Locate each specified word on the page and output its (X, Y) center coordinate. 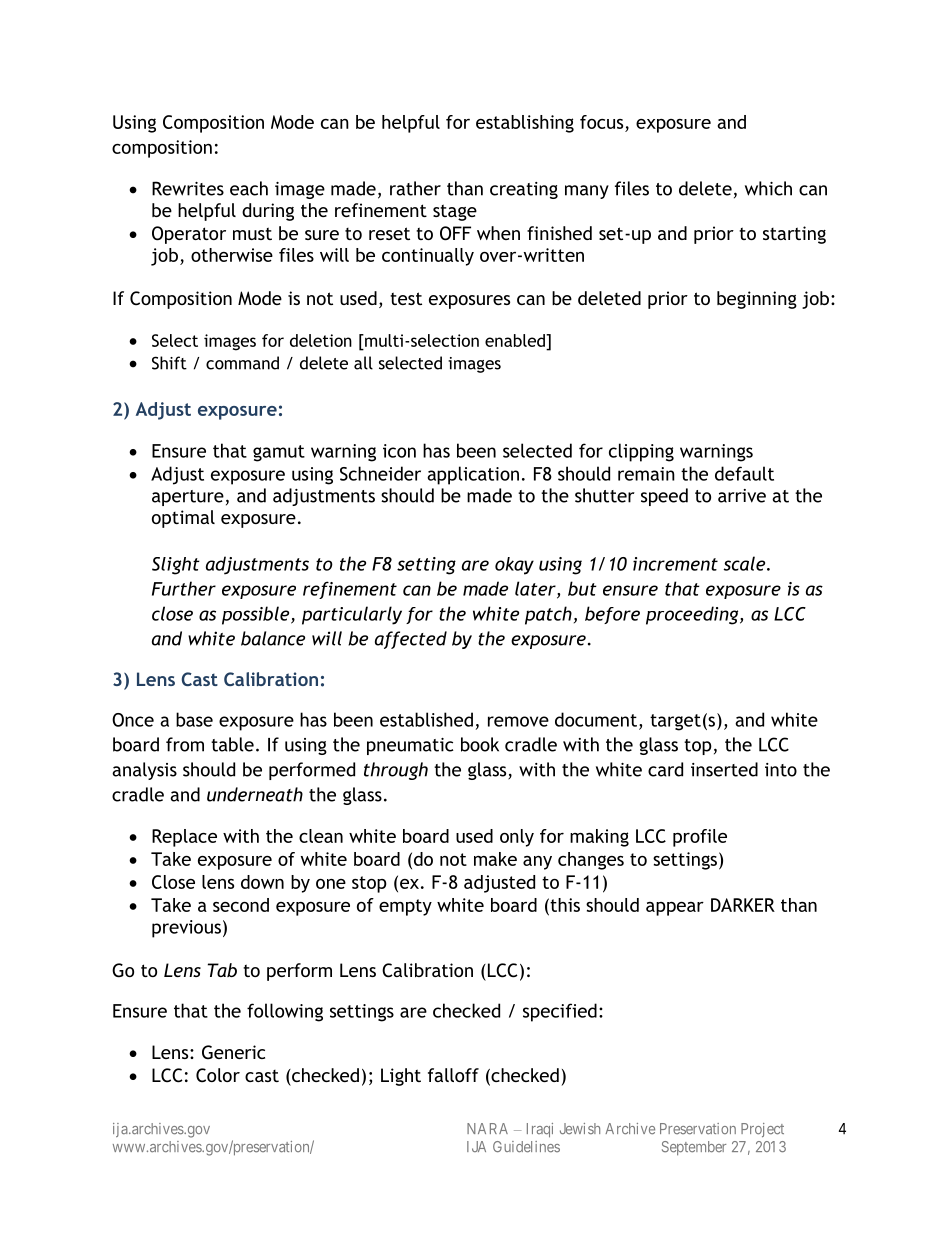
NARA (487, 1128)
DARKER (743, 905)
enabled (516, 340)
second (241, 905)
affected (411, 640)
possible (257, 615)
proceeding (693, 615)
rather (415, 188)
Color (218, 1075)
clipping (641, 452)
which (768, 188)
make (495, 859)
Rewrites (188, 188)
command (242, 363)
